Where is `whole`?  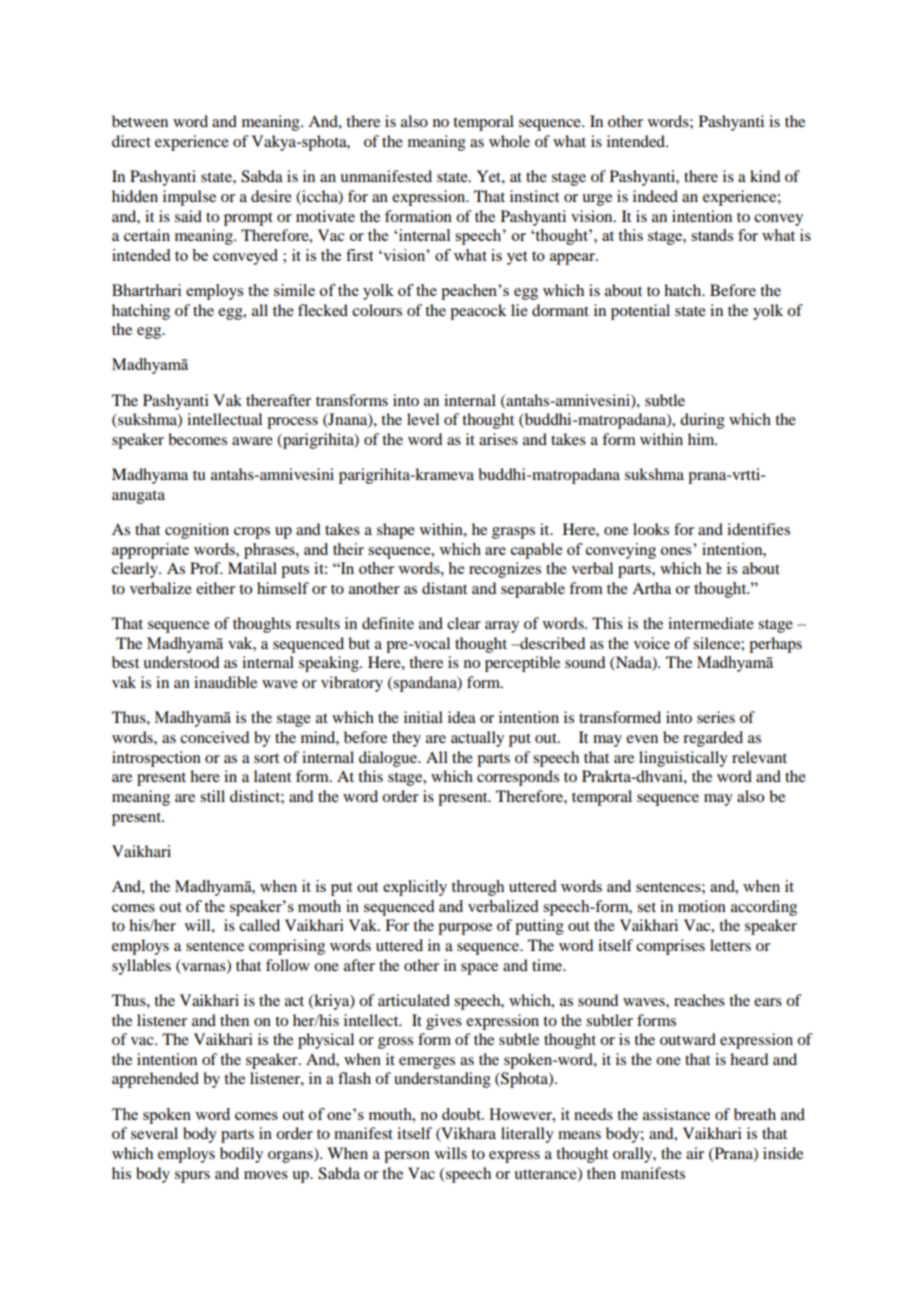
whole is located at coordinates (509, 141).
